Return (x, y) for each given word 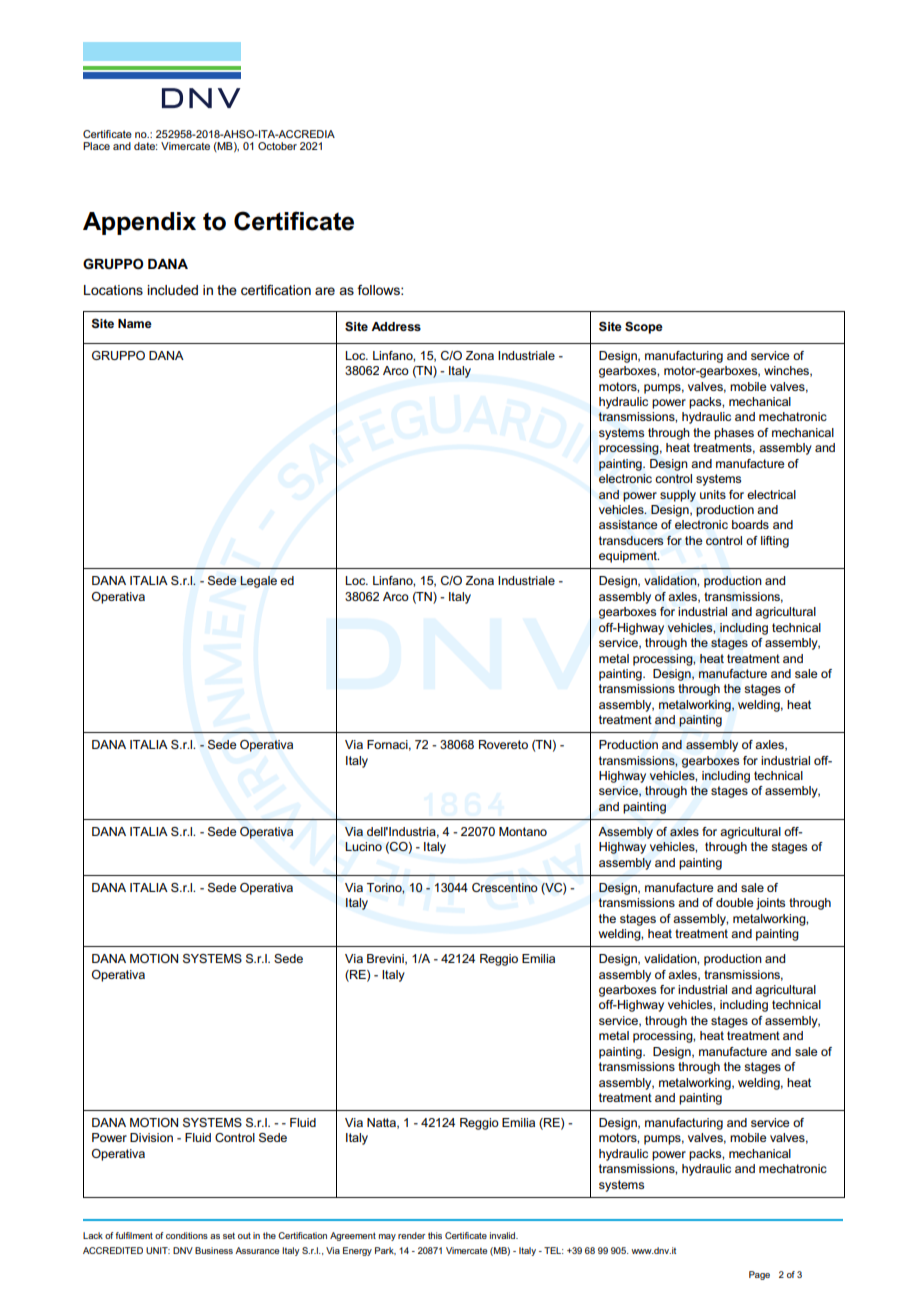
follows (379, 290)
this (435, 1235)
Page (759, 1275)
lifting (775, 542)
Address (396, 326)
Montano (523, 831)
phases (734, 434)
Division (151, 1137)
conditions (187, 1235)
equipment (629, 557)
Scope (644, 327)
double (735, 902)
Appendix (139, 223)
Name (135, 323)
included (172, 290)
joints (770, 904)
